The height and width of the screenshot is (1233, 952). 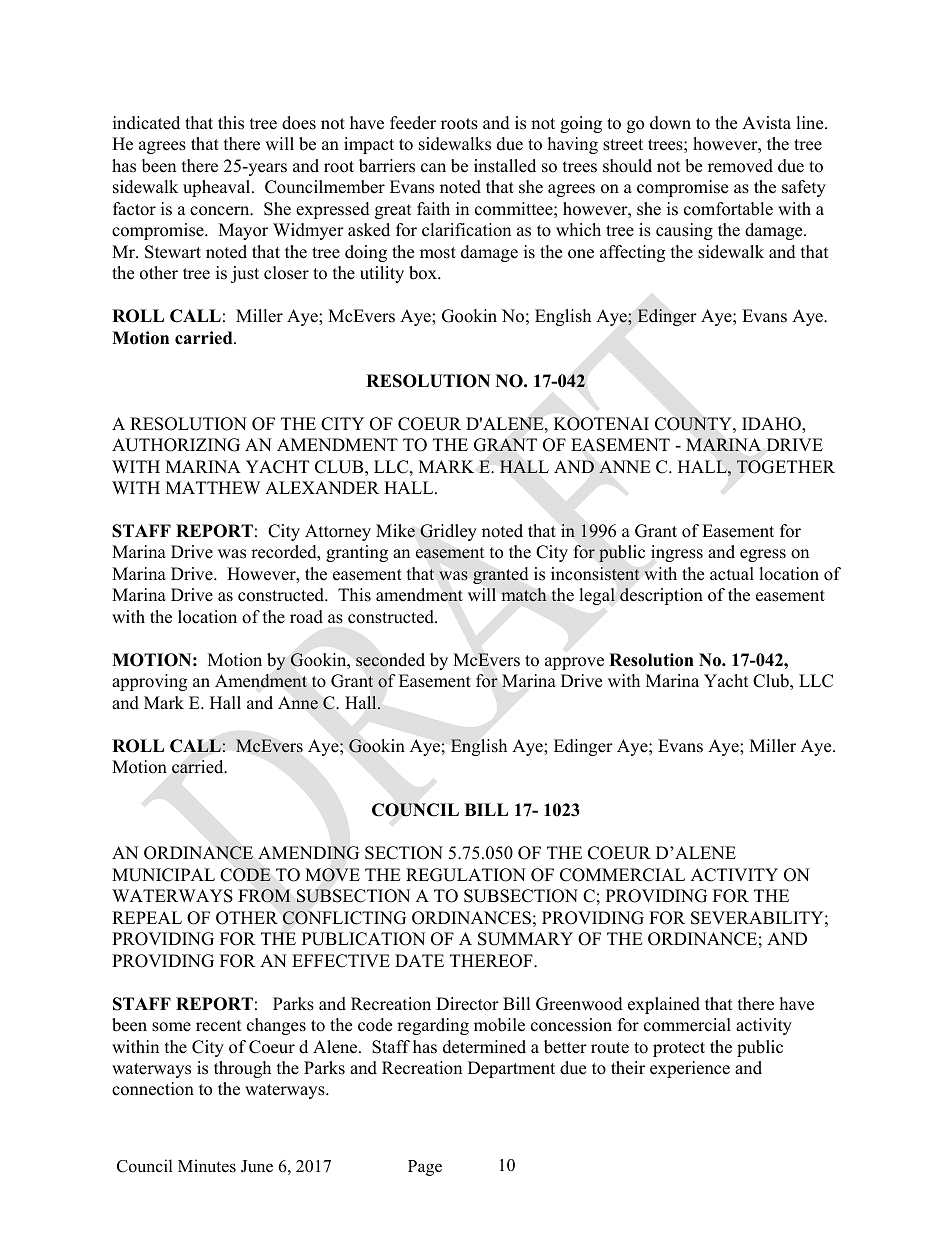 What do you see at coordinates (149, 682) in the screenshot?
I see `approving` at bounding box center [149, 682].
